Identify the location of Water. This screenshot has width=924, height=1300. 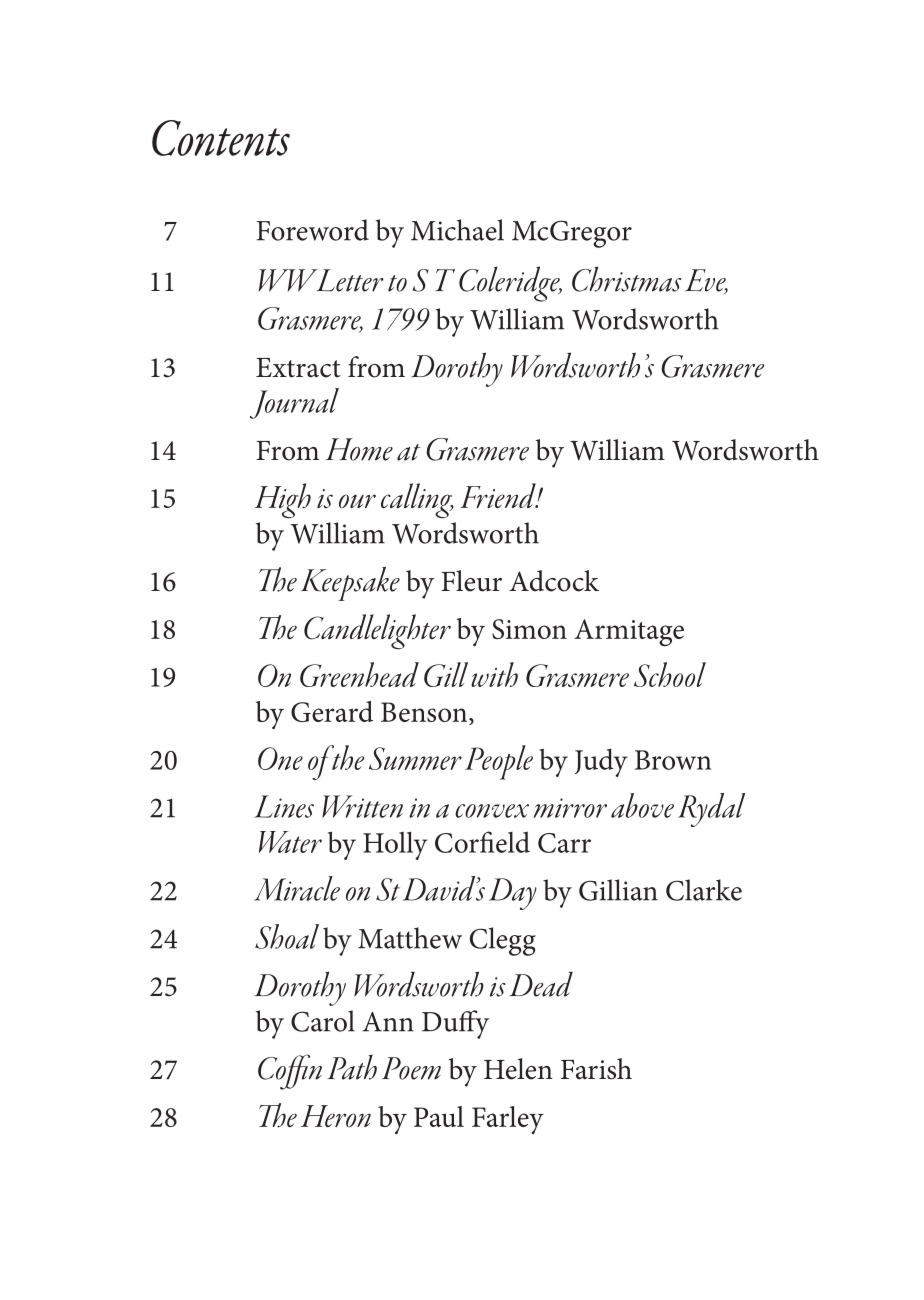
(290, 842).
